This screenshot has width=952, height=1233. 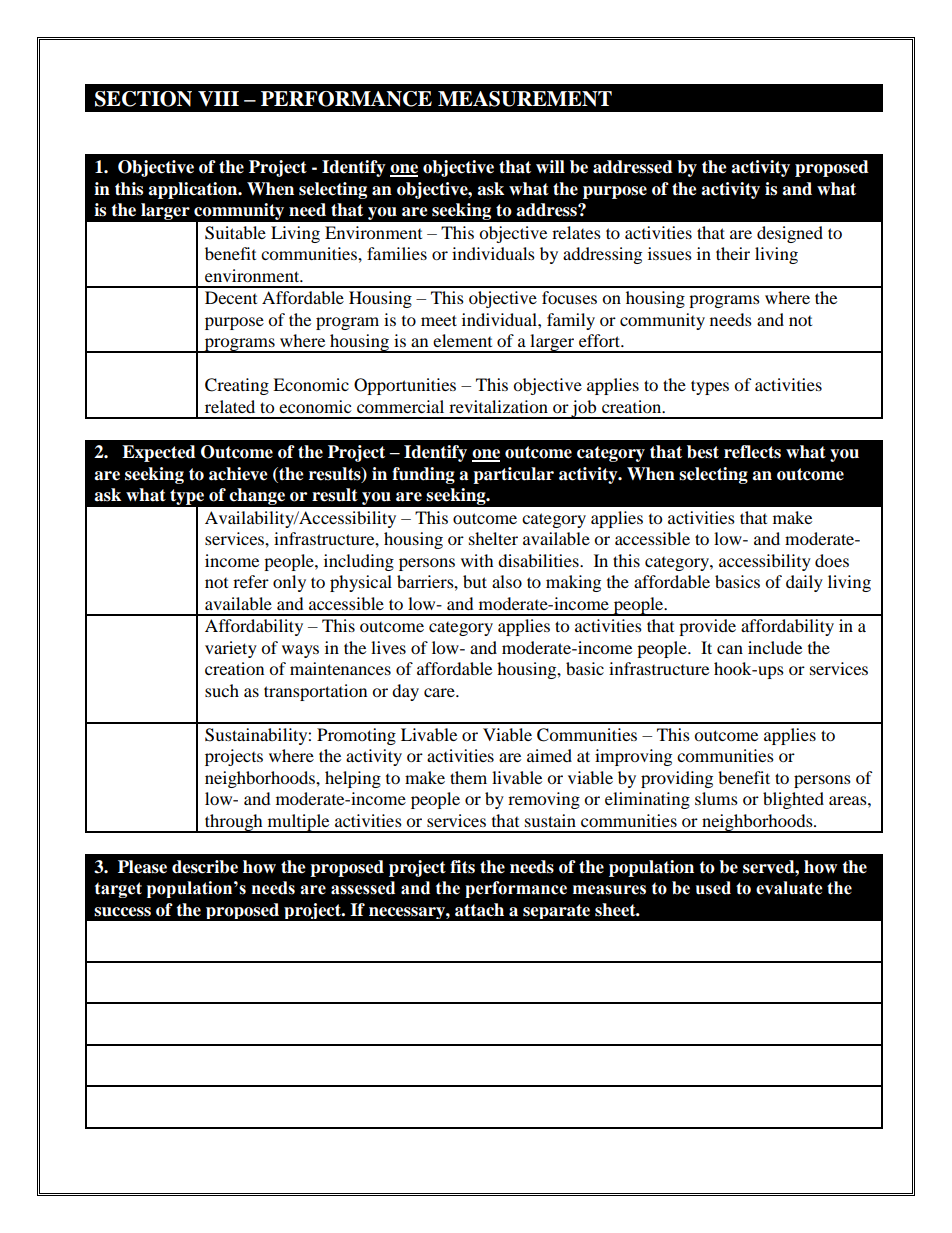 I want to click on VIII, so click(x=218, y=98).
